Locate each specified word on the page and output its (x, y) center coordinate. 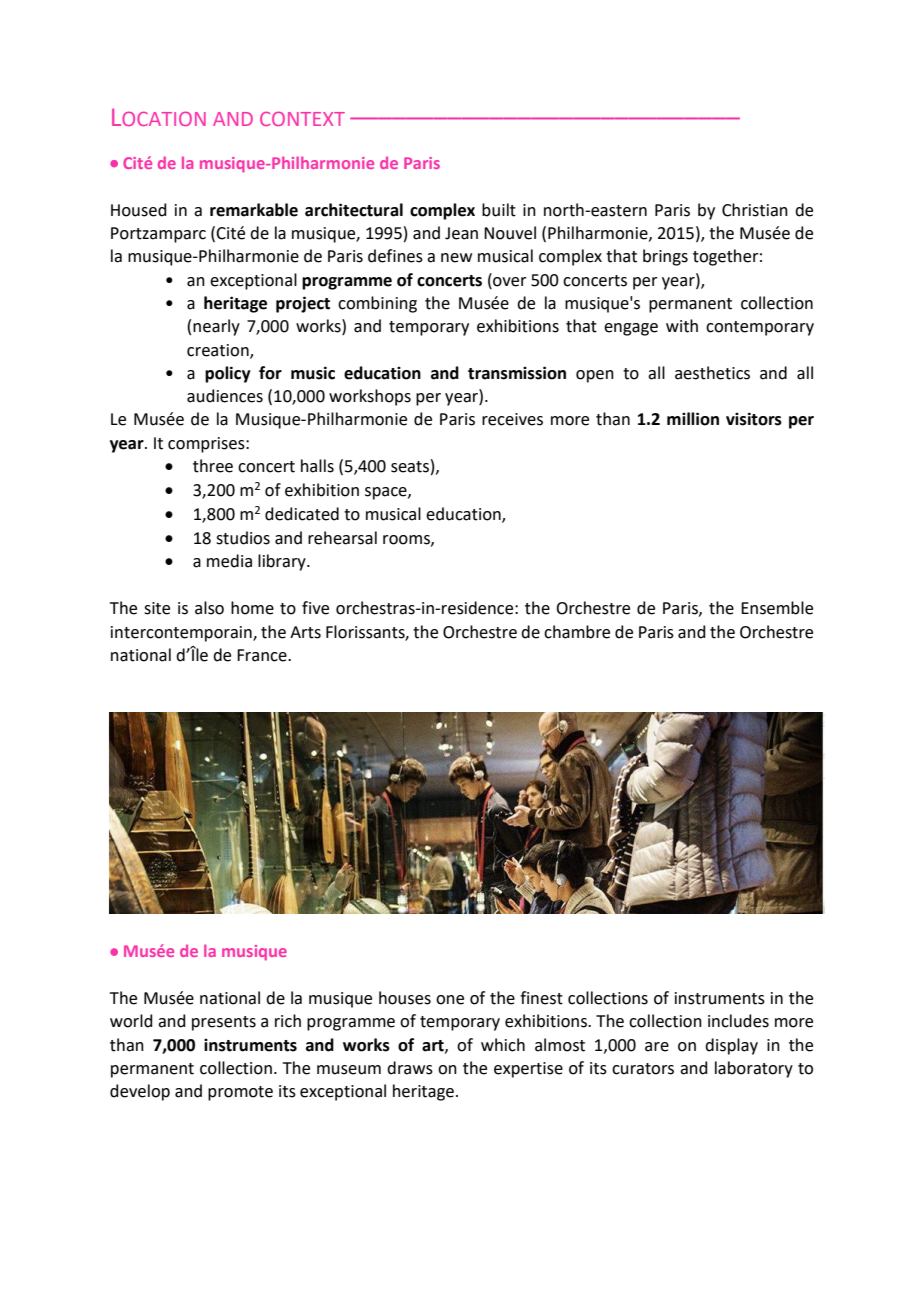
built (499, 210)
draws (410, 1068)
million (693, 419)
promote (240, 1093)
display (731, 1046)
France (263, 655)
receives (512, 419)
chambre (577, 632)
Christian (755, 210)
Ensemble (777, 608)
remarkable (254, 210)
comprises (207, 445)
